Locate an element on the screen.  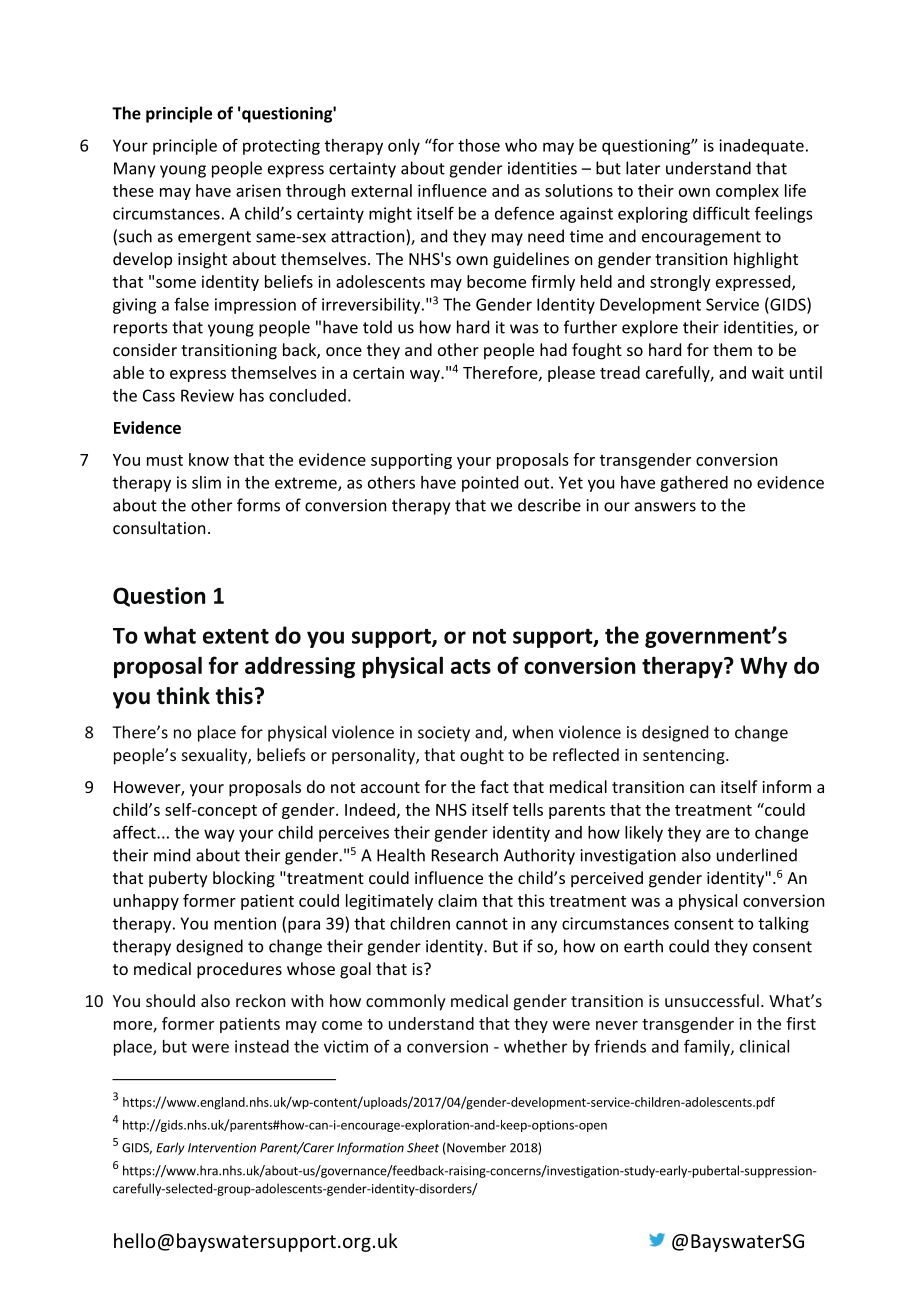
fact is located at coordinates (494, 786).
